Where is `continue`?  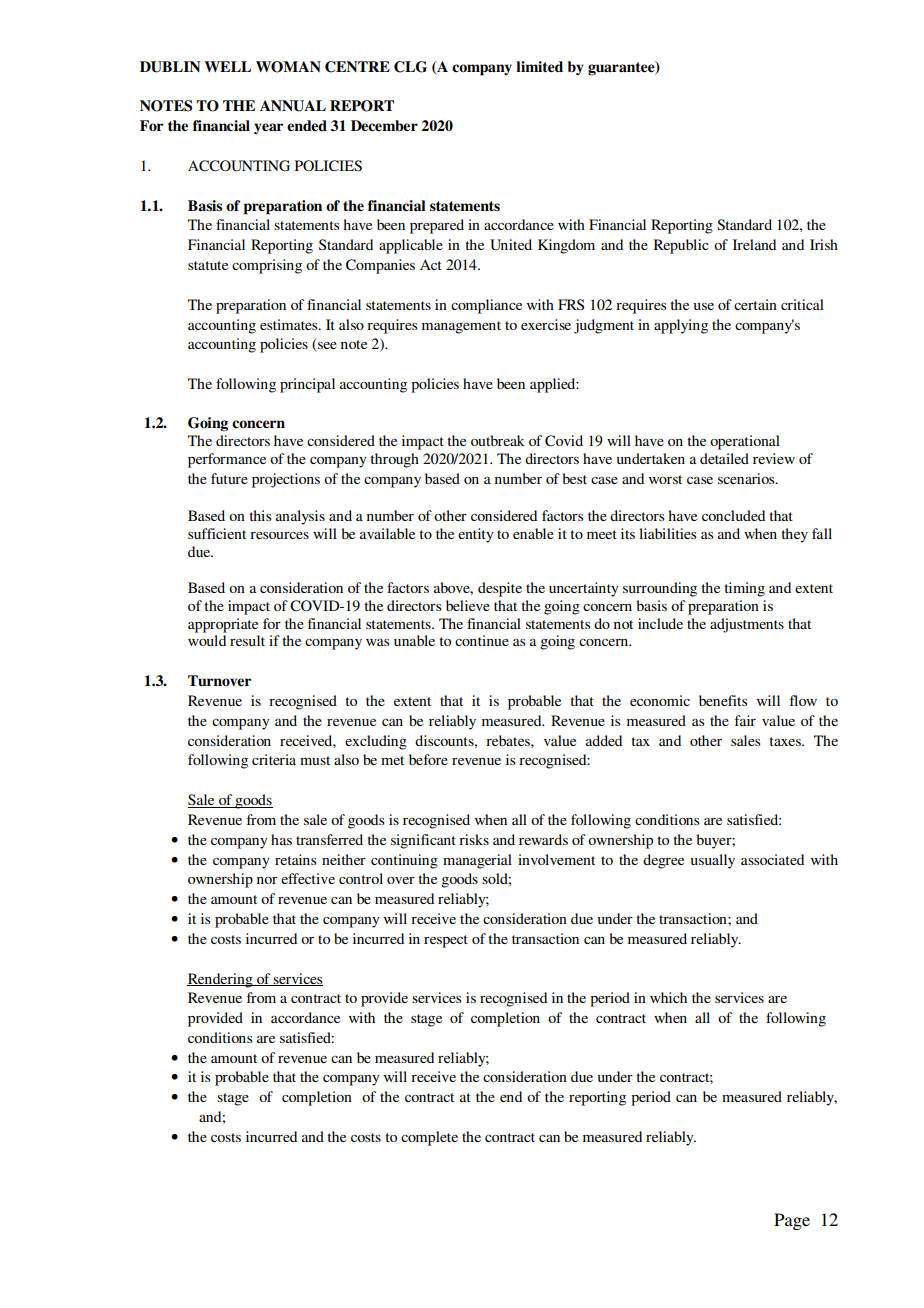
continue is located at coordinates (482, 640).
